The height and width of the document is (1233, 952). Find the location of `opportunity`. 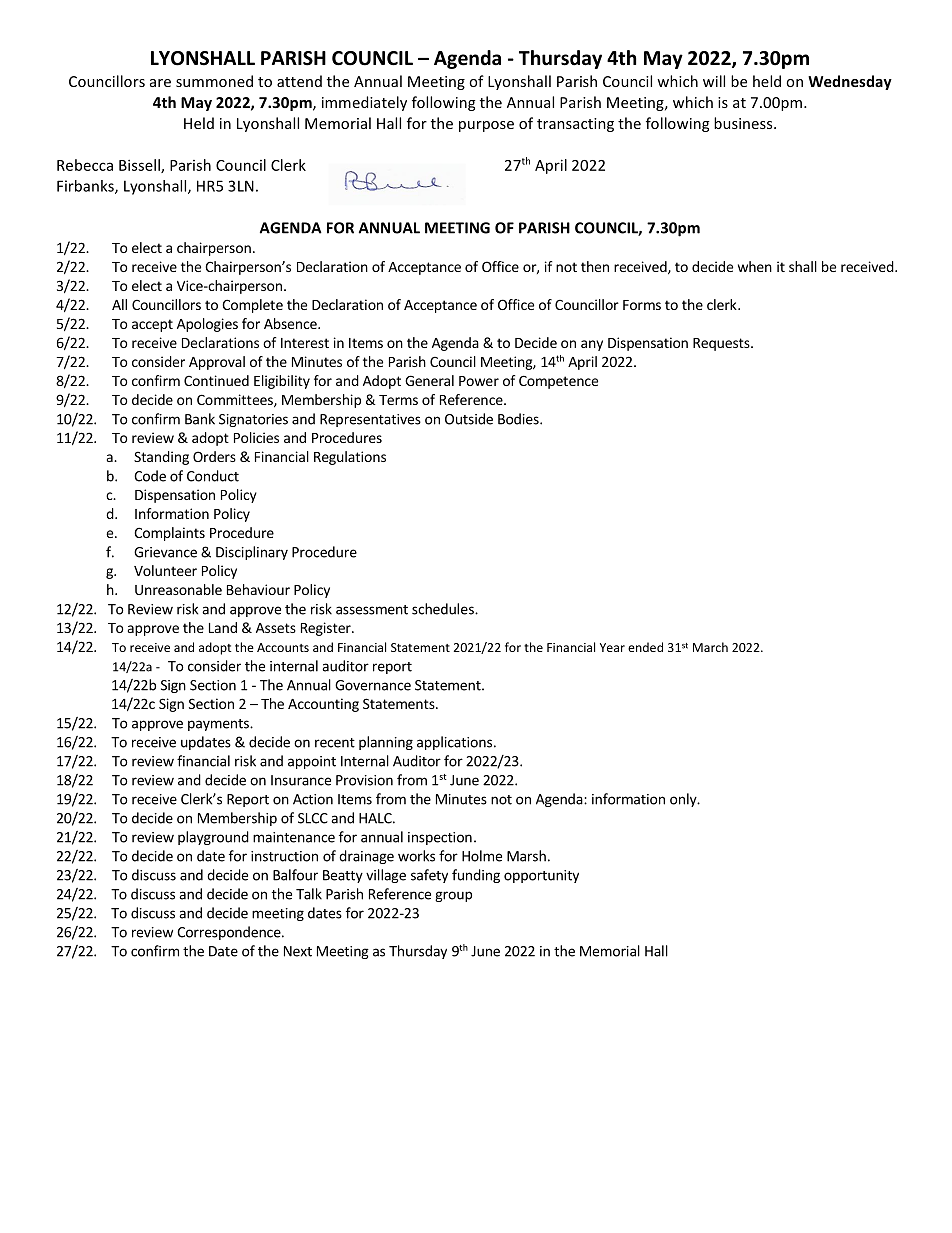

opportunity is located at coordinates (541, 876).
